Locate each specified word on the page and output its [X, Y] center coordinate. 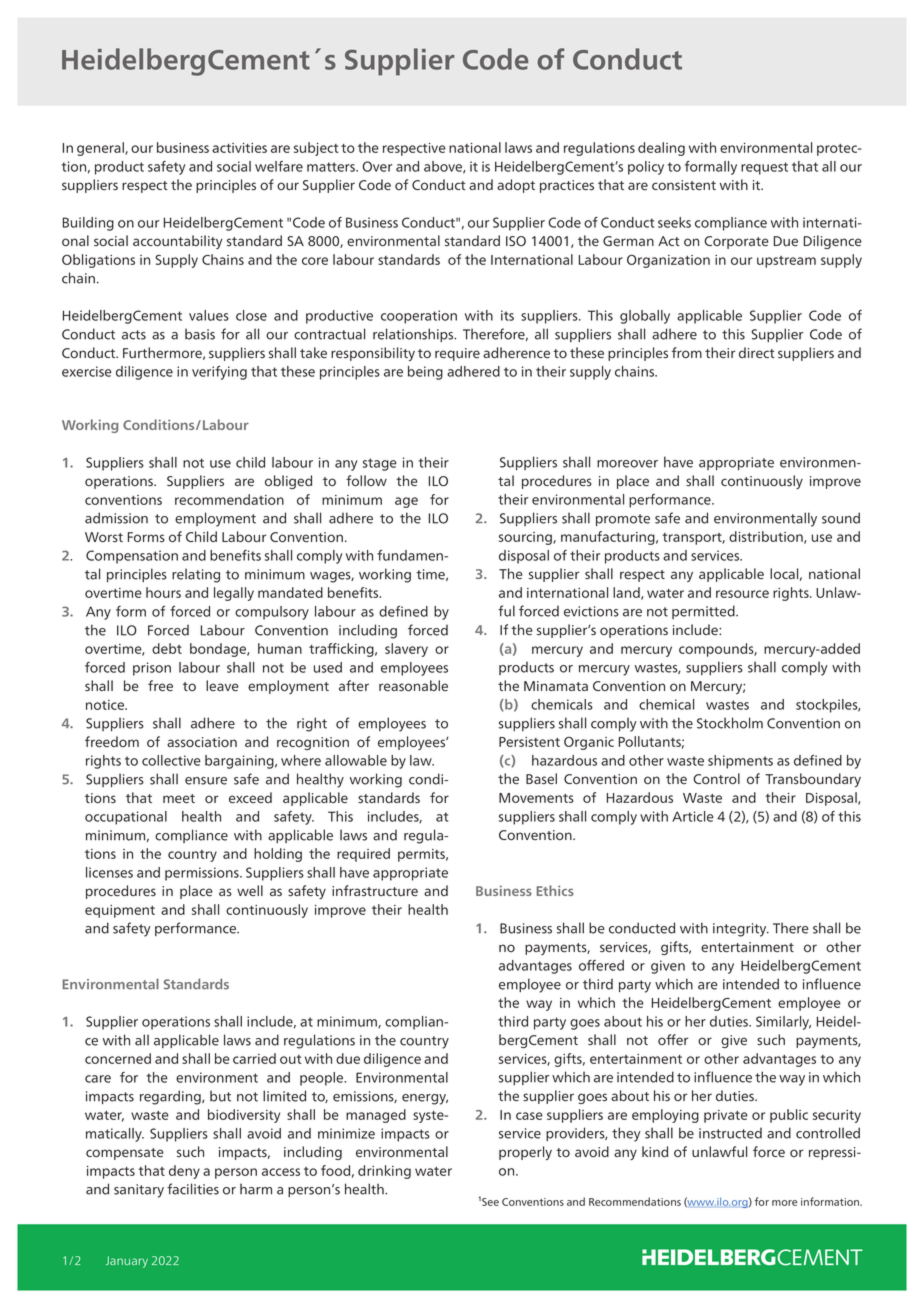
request [764, 168]
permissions [203, 874]
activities [239, 148]
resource [742, 594]
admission [116, 518]
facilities [193, 1189]
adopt [516, 186]
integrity [741, 930]
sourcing [526, 538]
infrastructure [375, 891]
